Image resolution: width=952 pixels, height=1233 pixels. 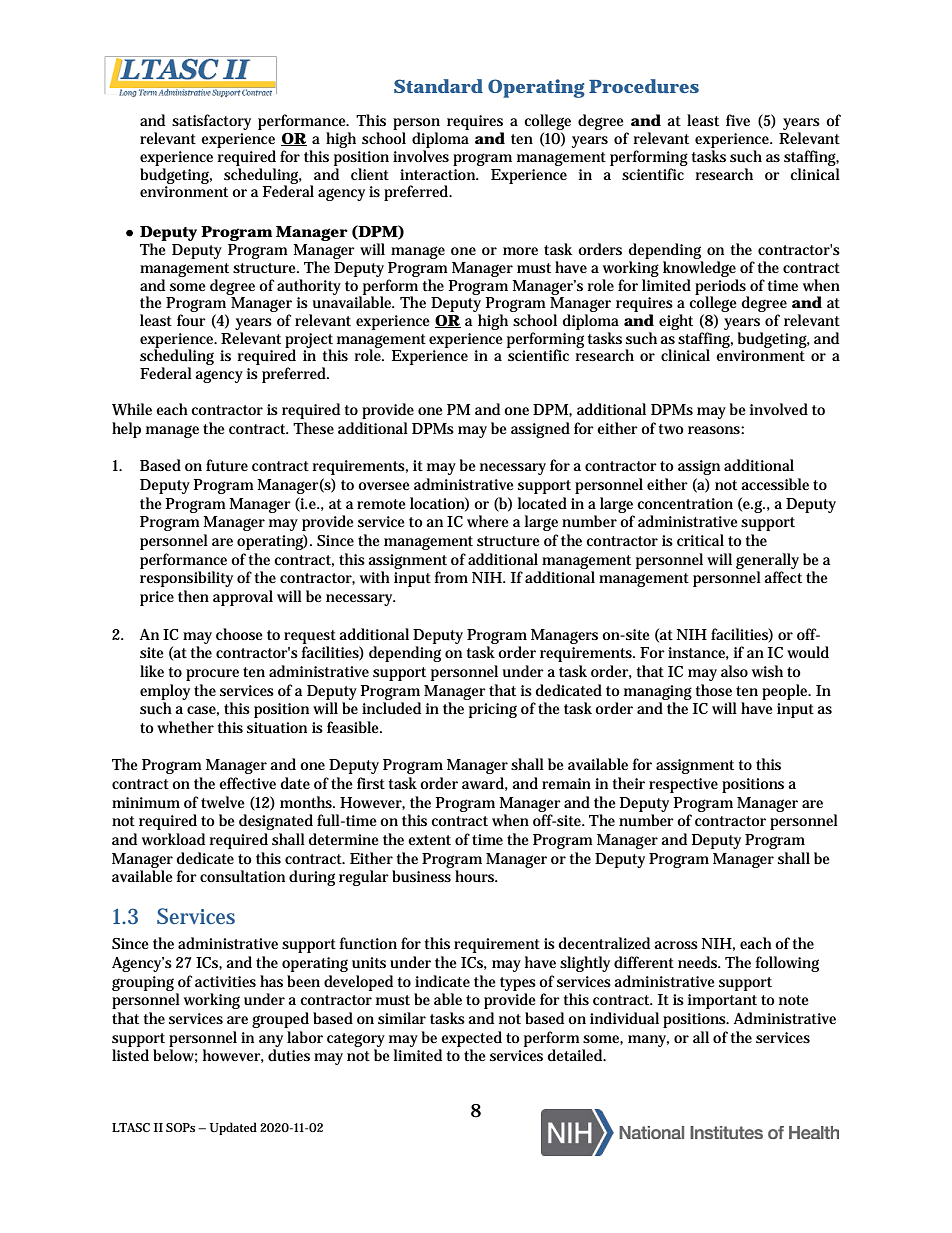 I want to click on satisfactory, so click(x=211, y=122).
